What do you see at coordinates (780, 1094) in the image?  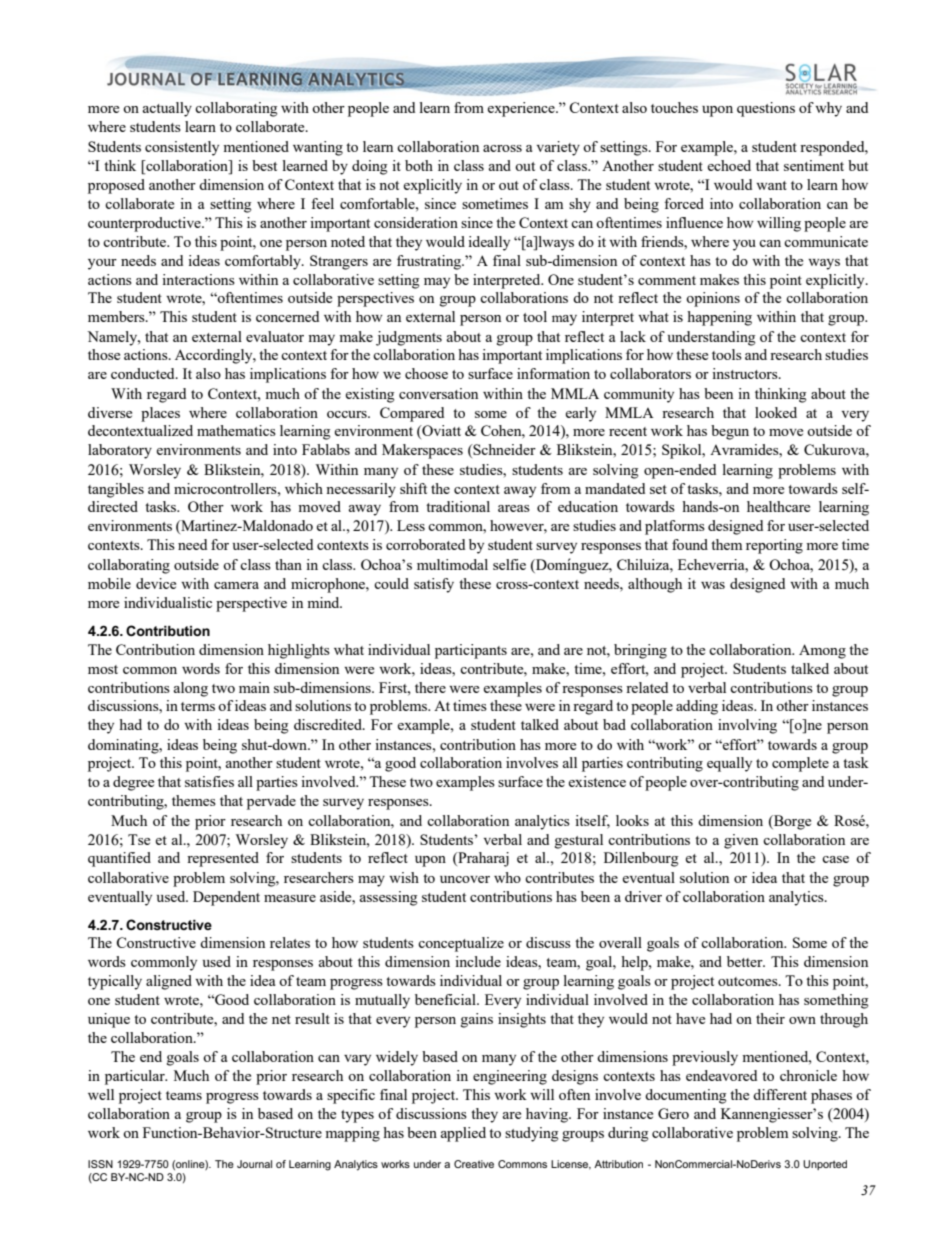 I see `different` at bounding box center [780, 1094].
